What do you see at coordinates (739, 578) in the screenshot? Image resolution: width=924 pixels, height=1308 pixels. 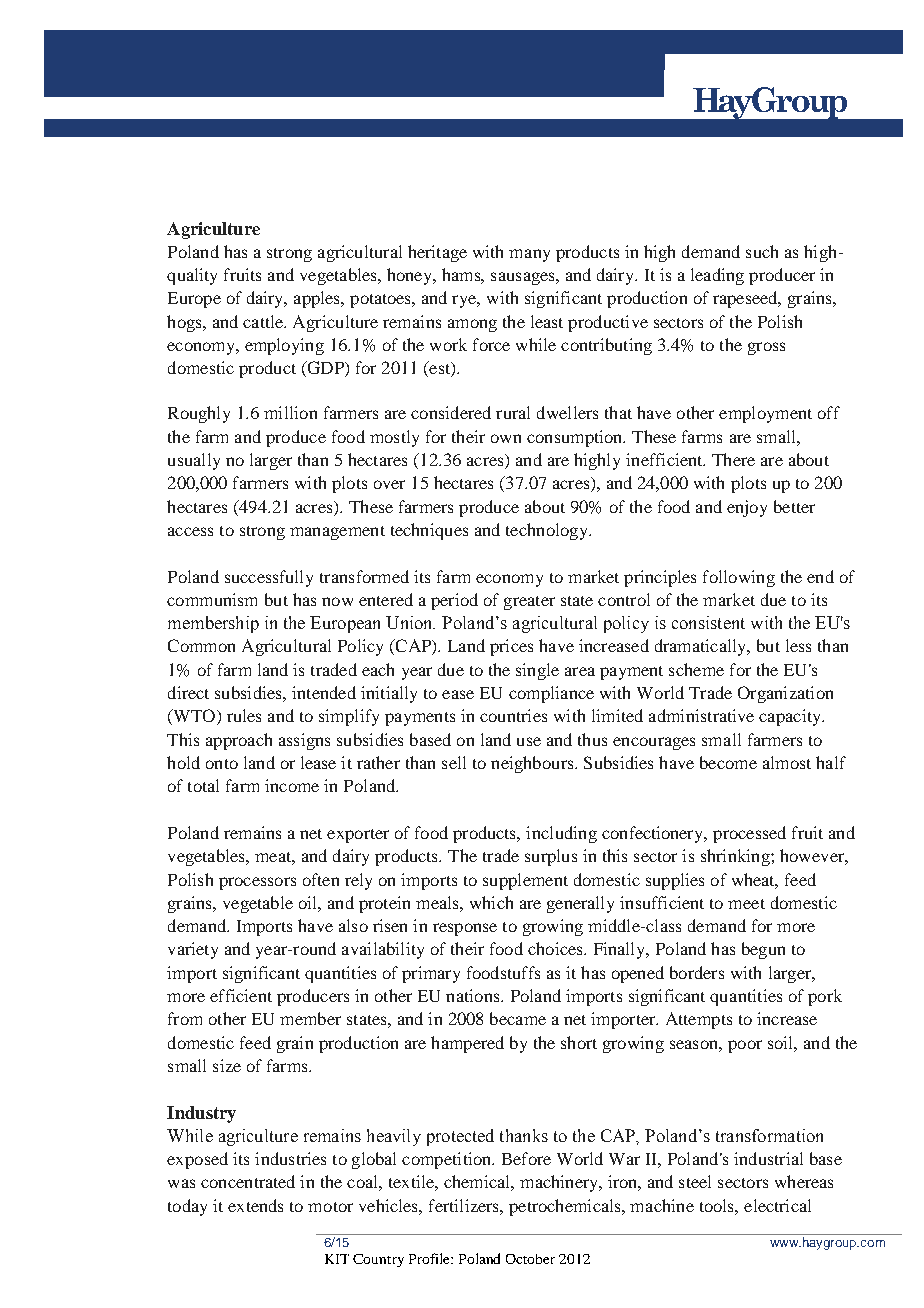 I see `following` at bounding box center [739, 578].
